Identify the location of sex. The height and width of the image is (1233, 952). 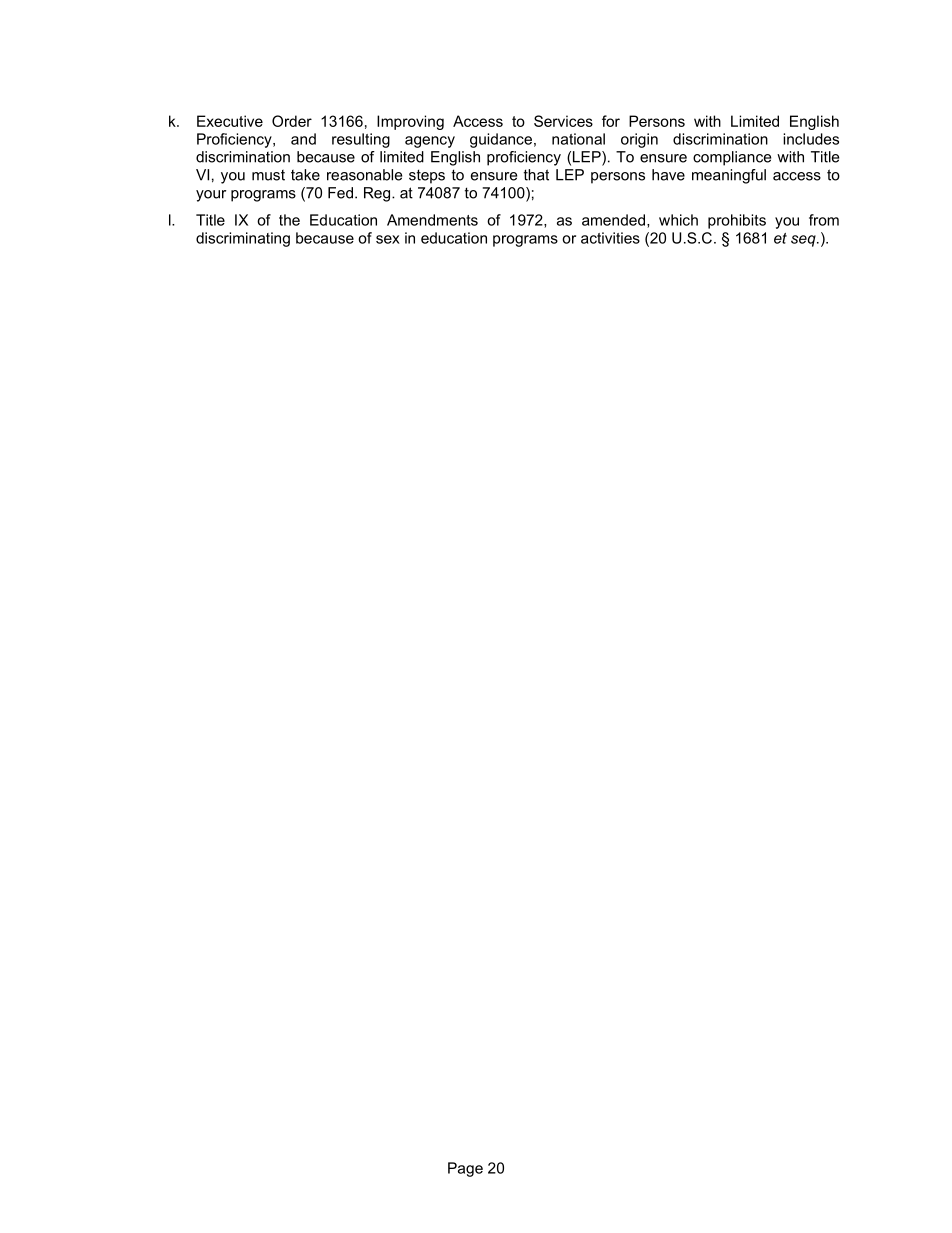
(388, 239).
